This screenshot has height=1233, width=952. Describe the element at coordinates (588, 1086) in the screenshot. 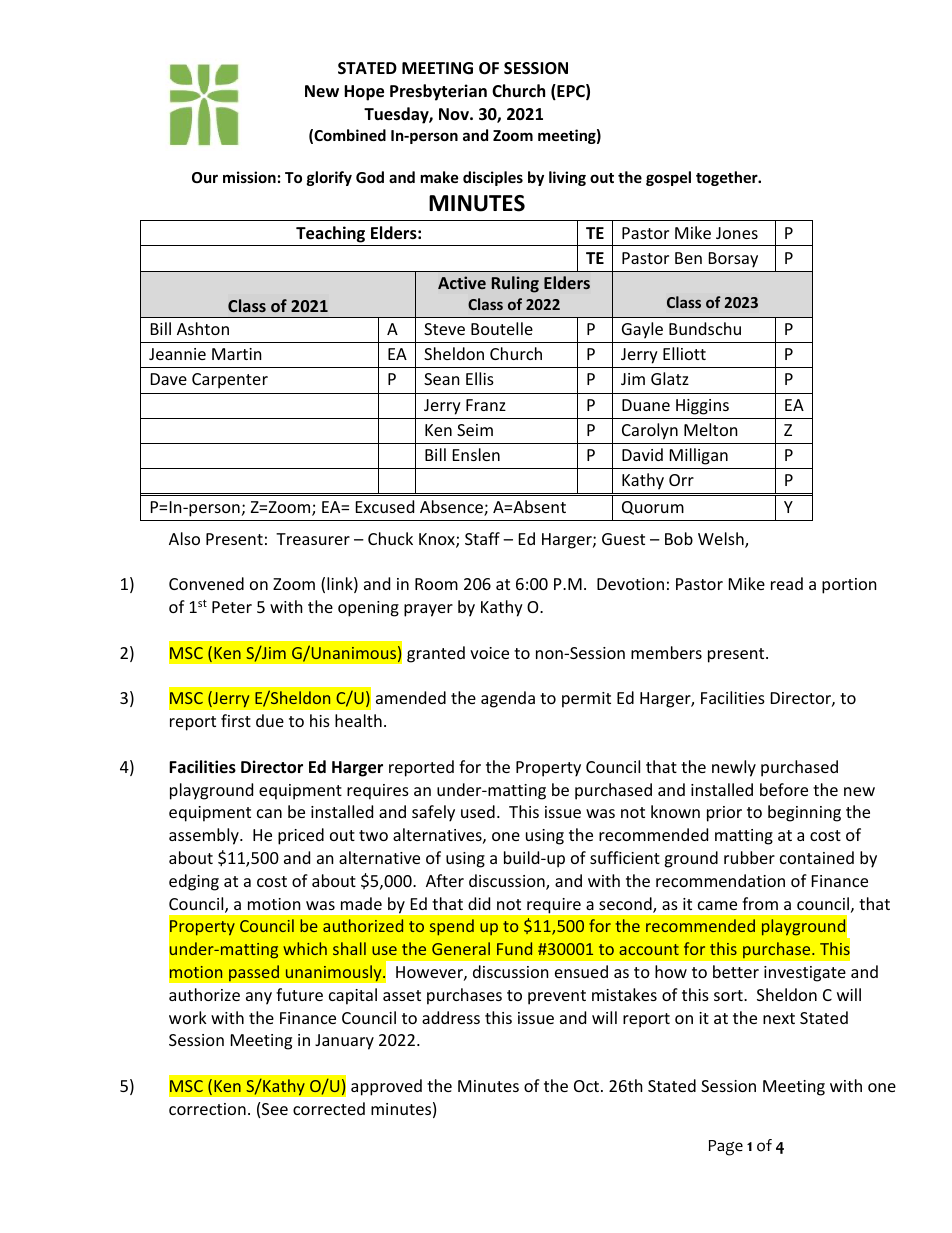

I see `Oct` at that location.
